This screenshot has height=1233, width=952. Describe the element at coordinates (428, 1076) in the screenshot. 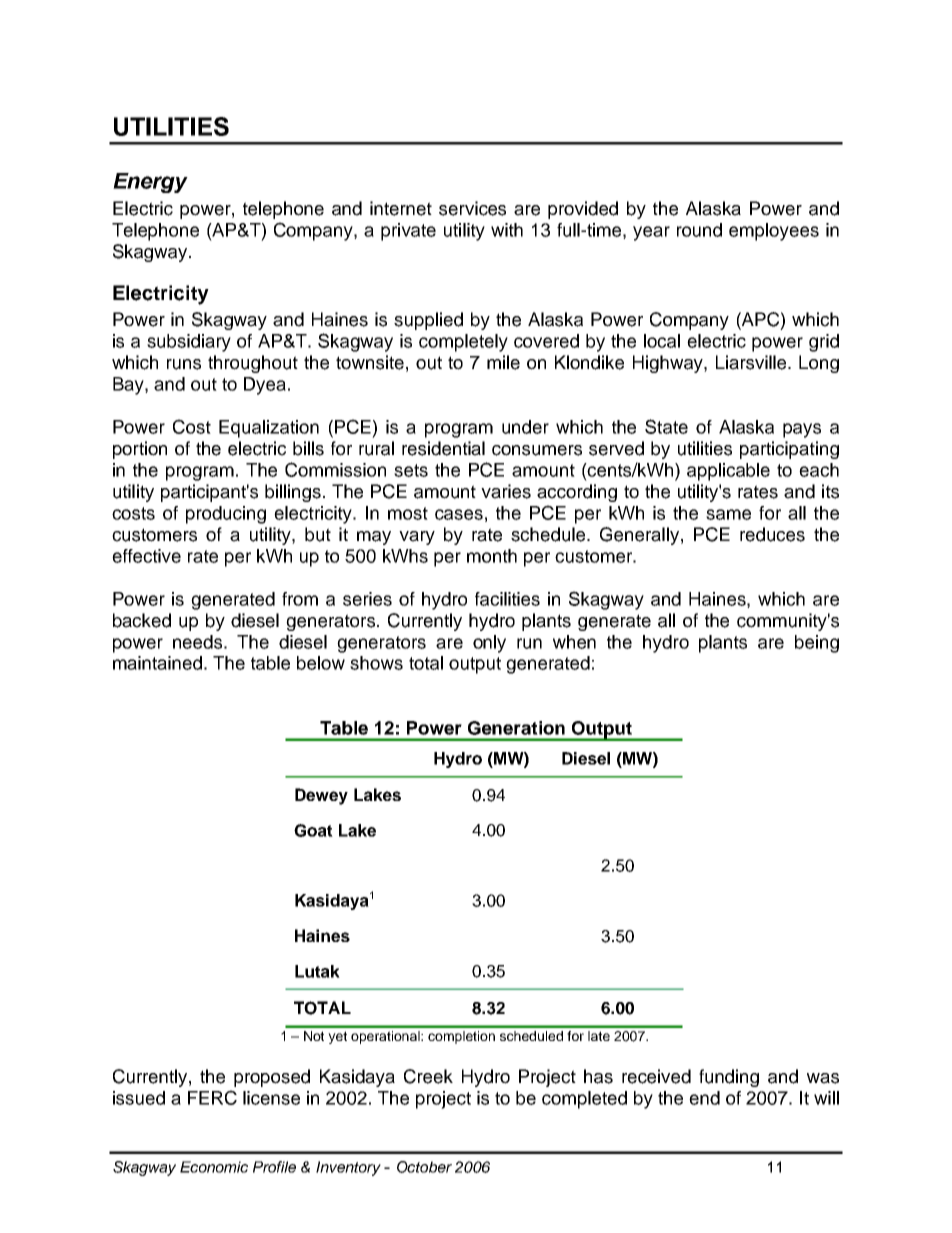

I see `Creek` at that location.
